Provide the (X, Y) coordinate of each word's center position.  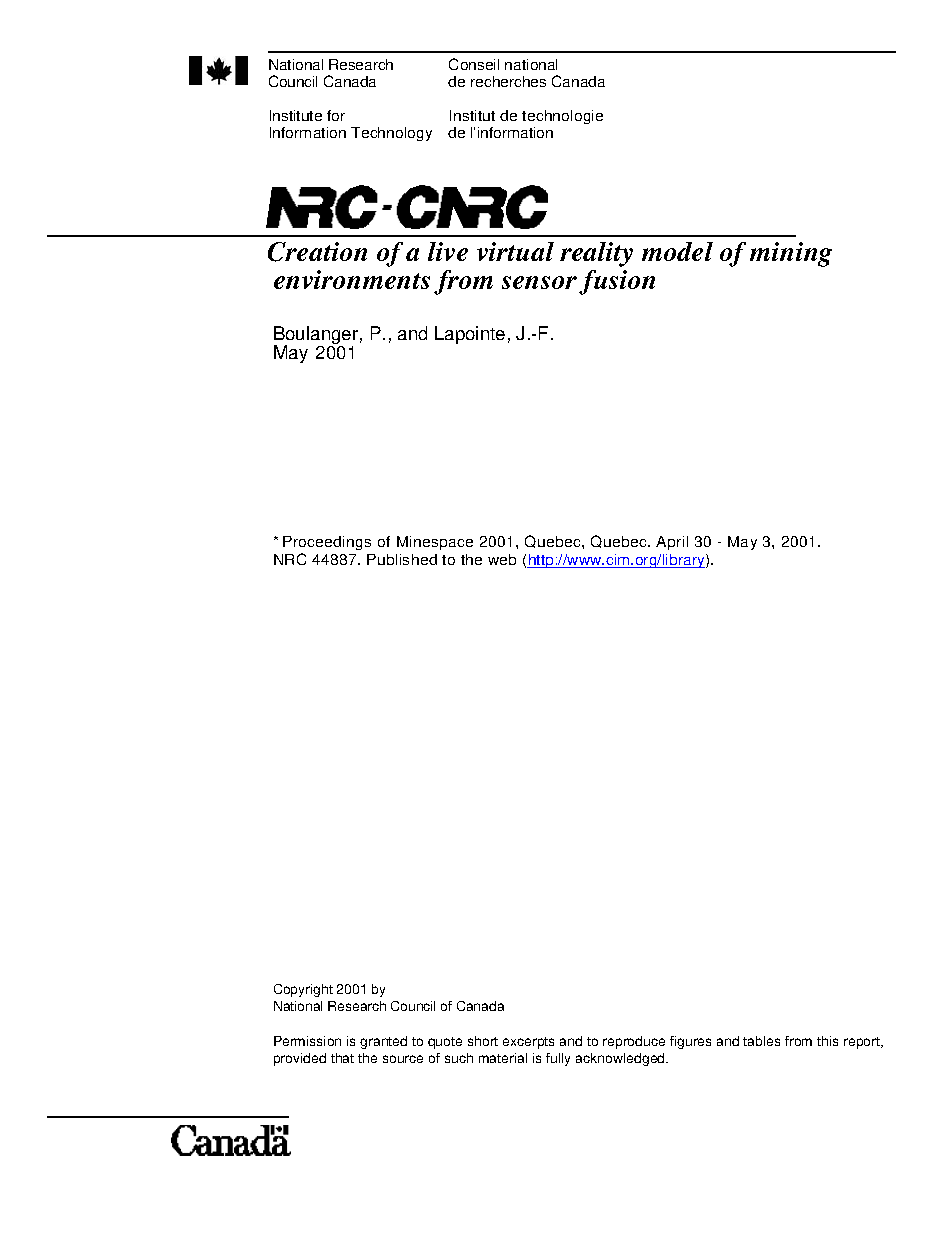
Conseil (474, 64)
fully (558, 1059)
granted (383, 1042)
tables (761, 1041)
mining (791, 254)
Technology (391, 134)
